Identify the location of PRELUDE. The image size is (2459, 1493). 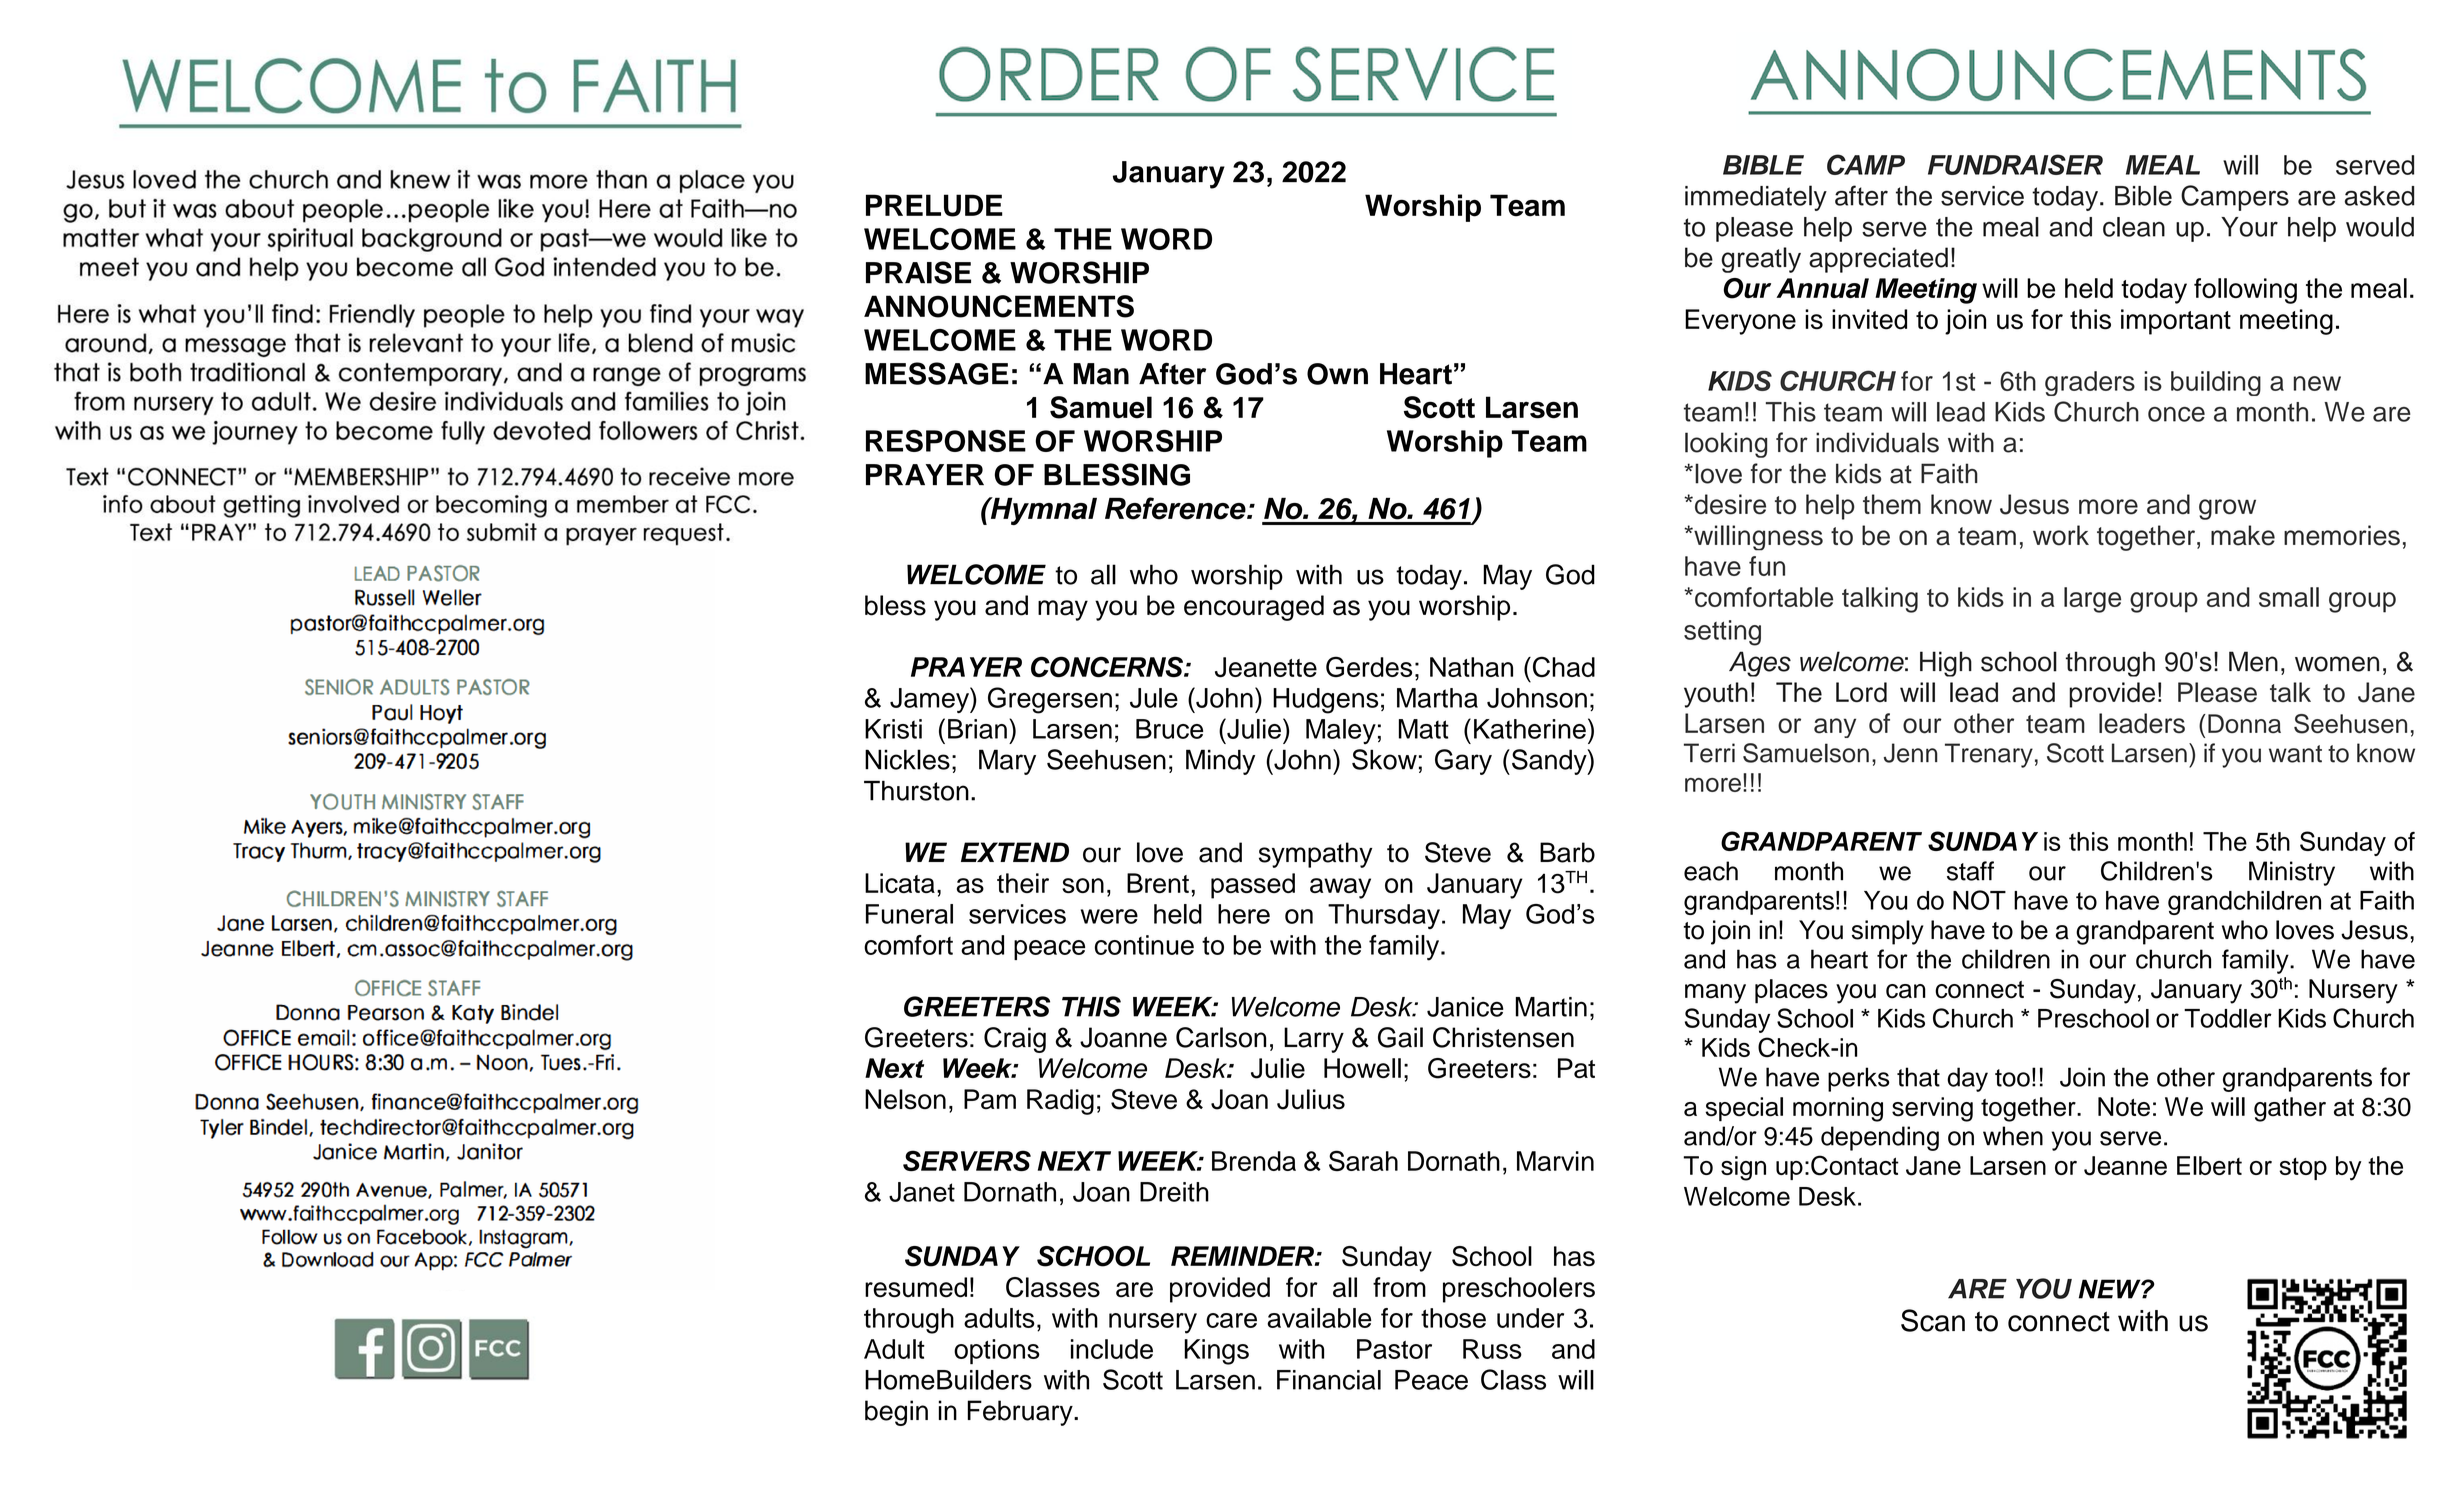
(934, 205).
